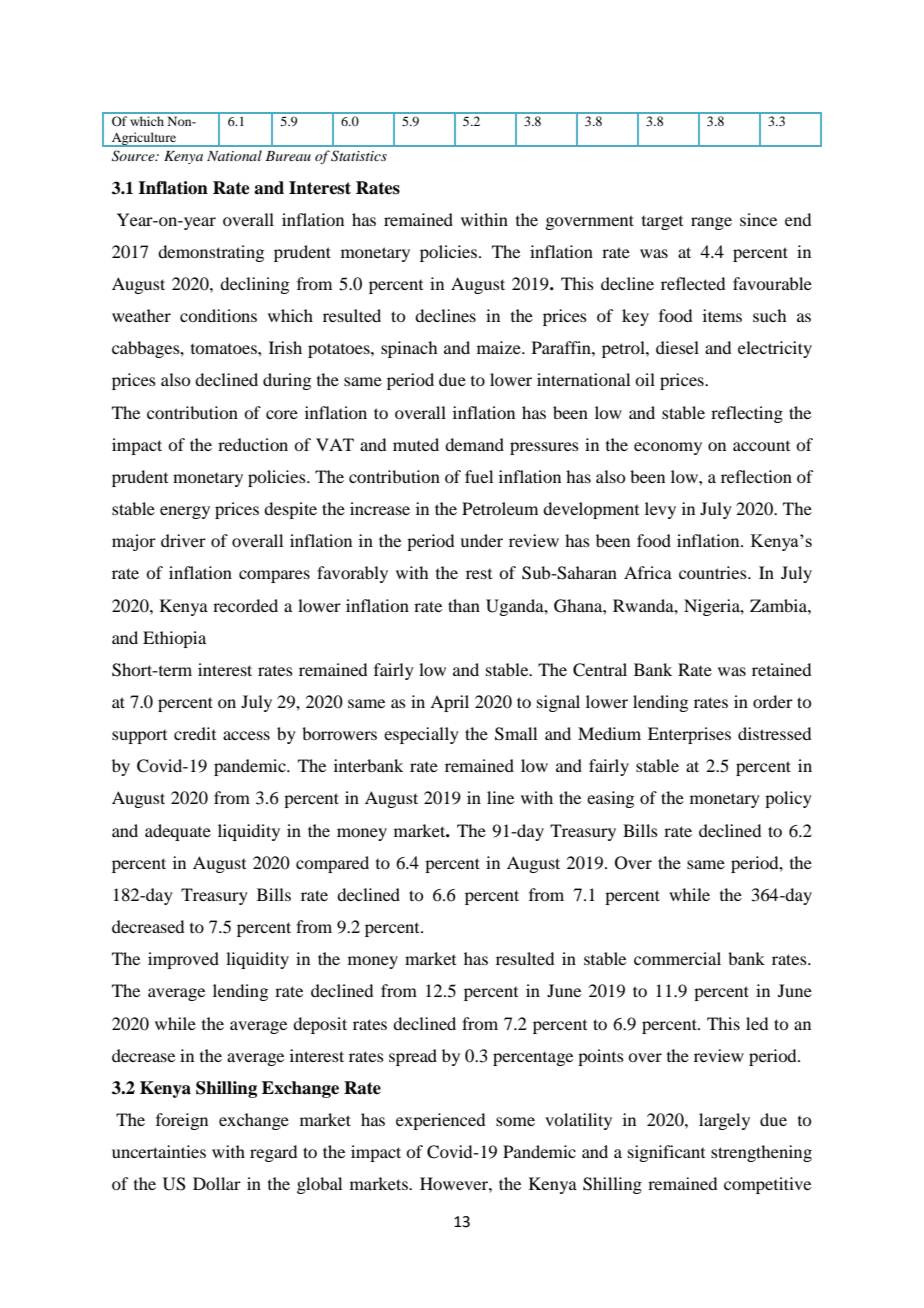 This screenshot has height=1308, width=924. What do you see at coordinates (711, 223) in the screenshot?
I see `range` at bounding box center [711, 223].
